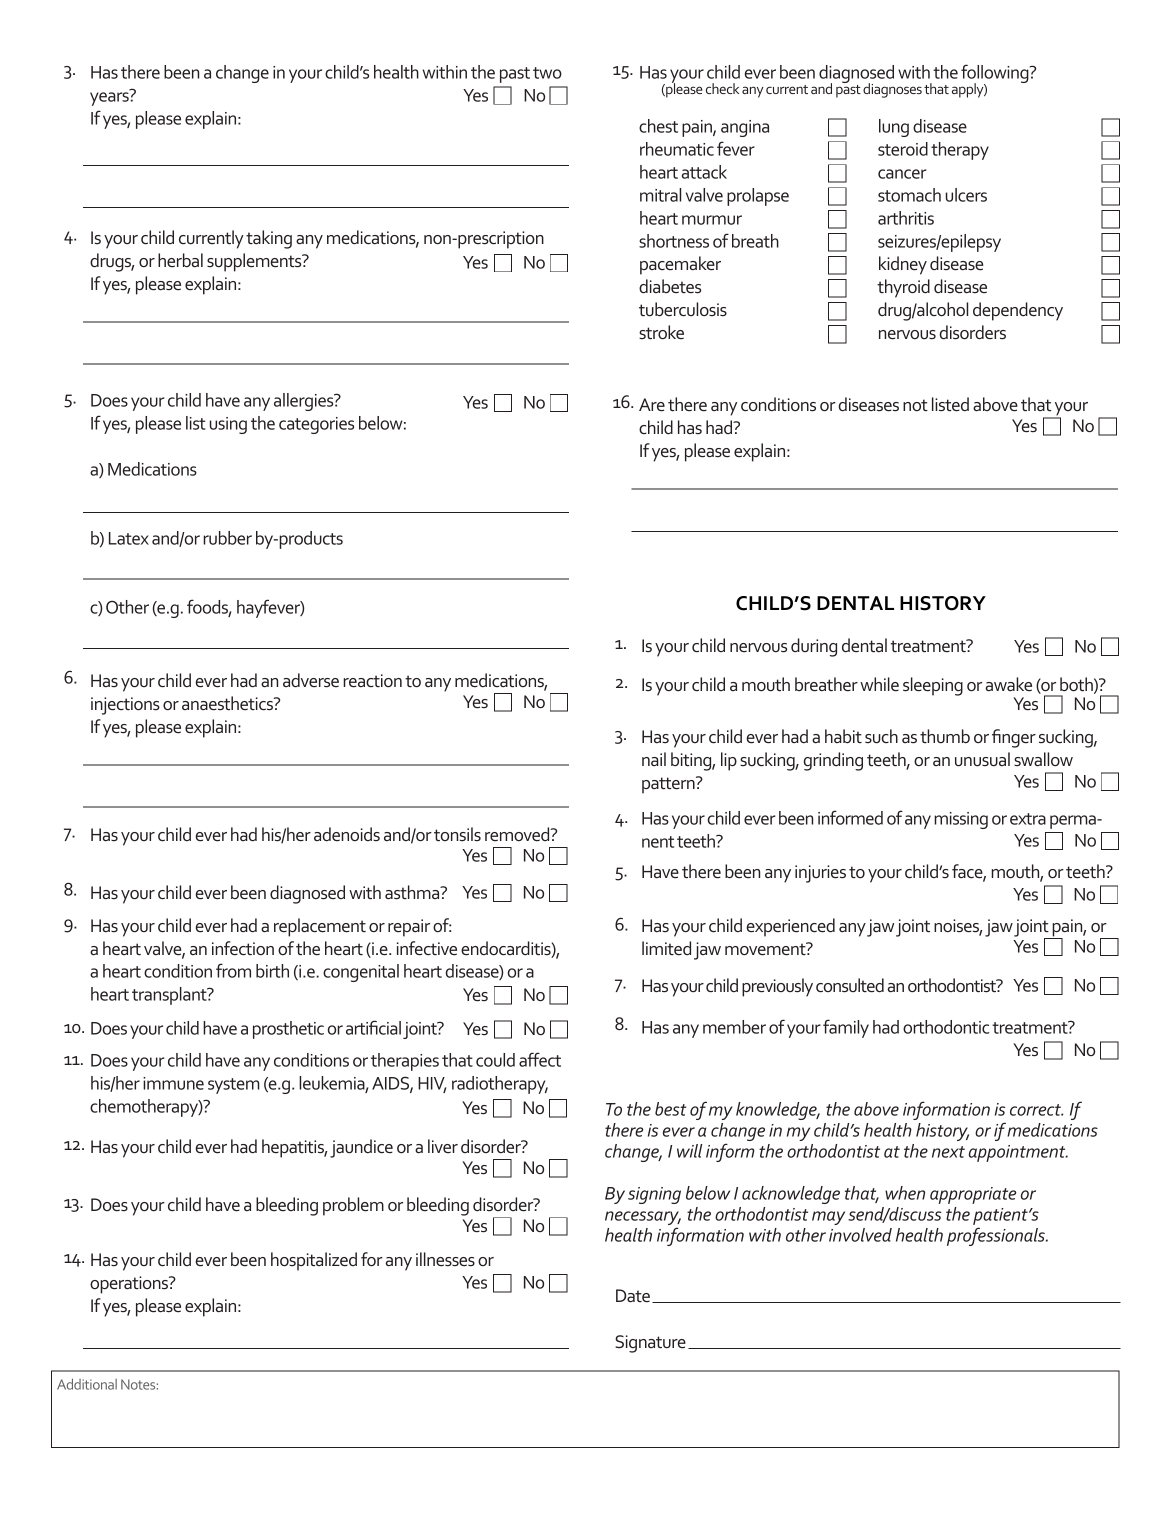  Describe the element at coordinates (228, 703) in the image. I see `anaesthetics` at that location.
